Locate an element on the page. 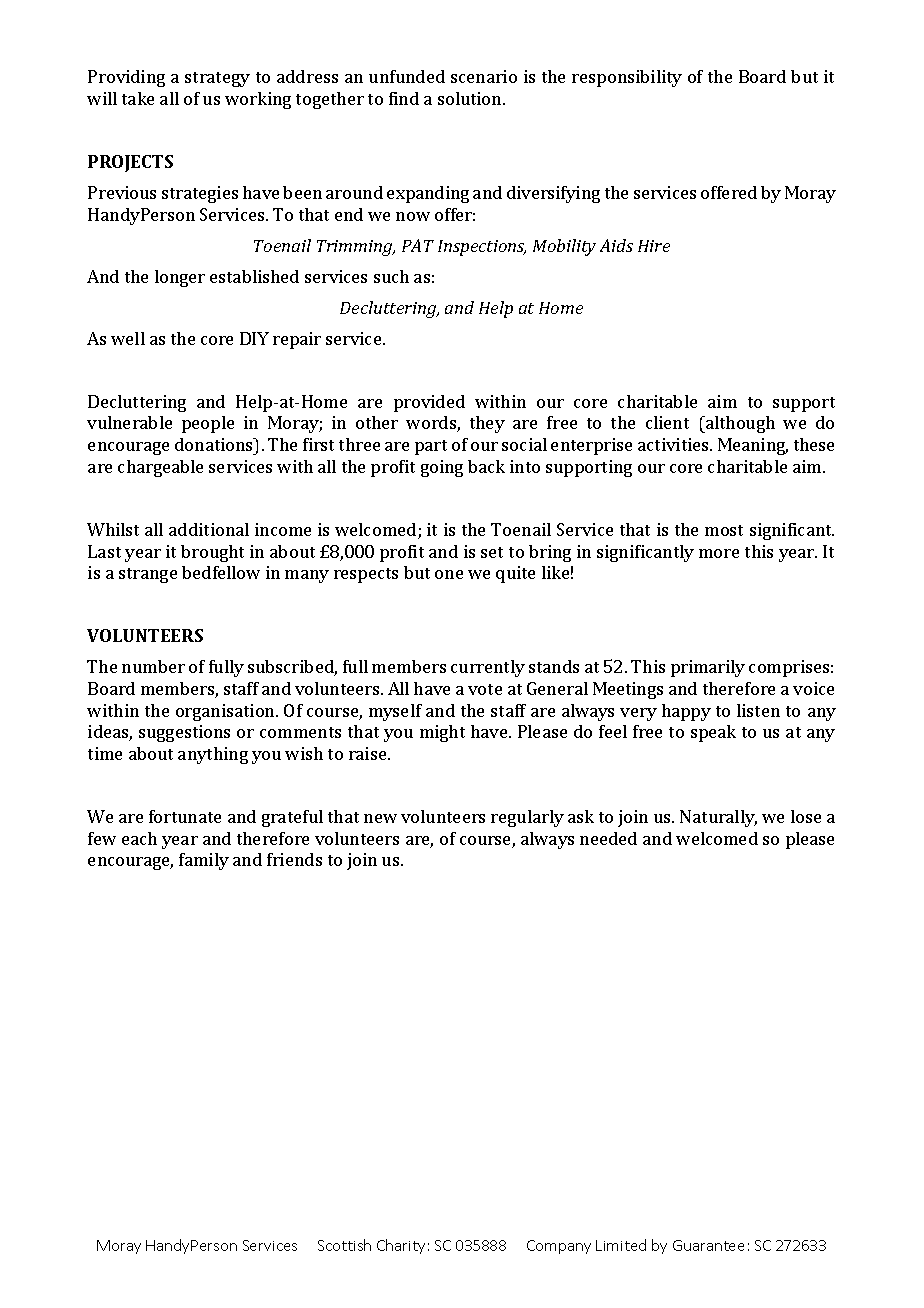  number is located at coordinates (153, 666).
